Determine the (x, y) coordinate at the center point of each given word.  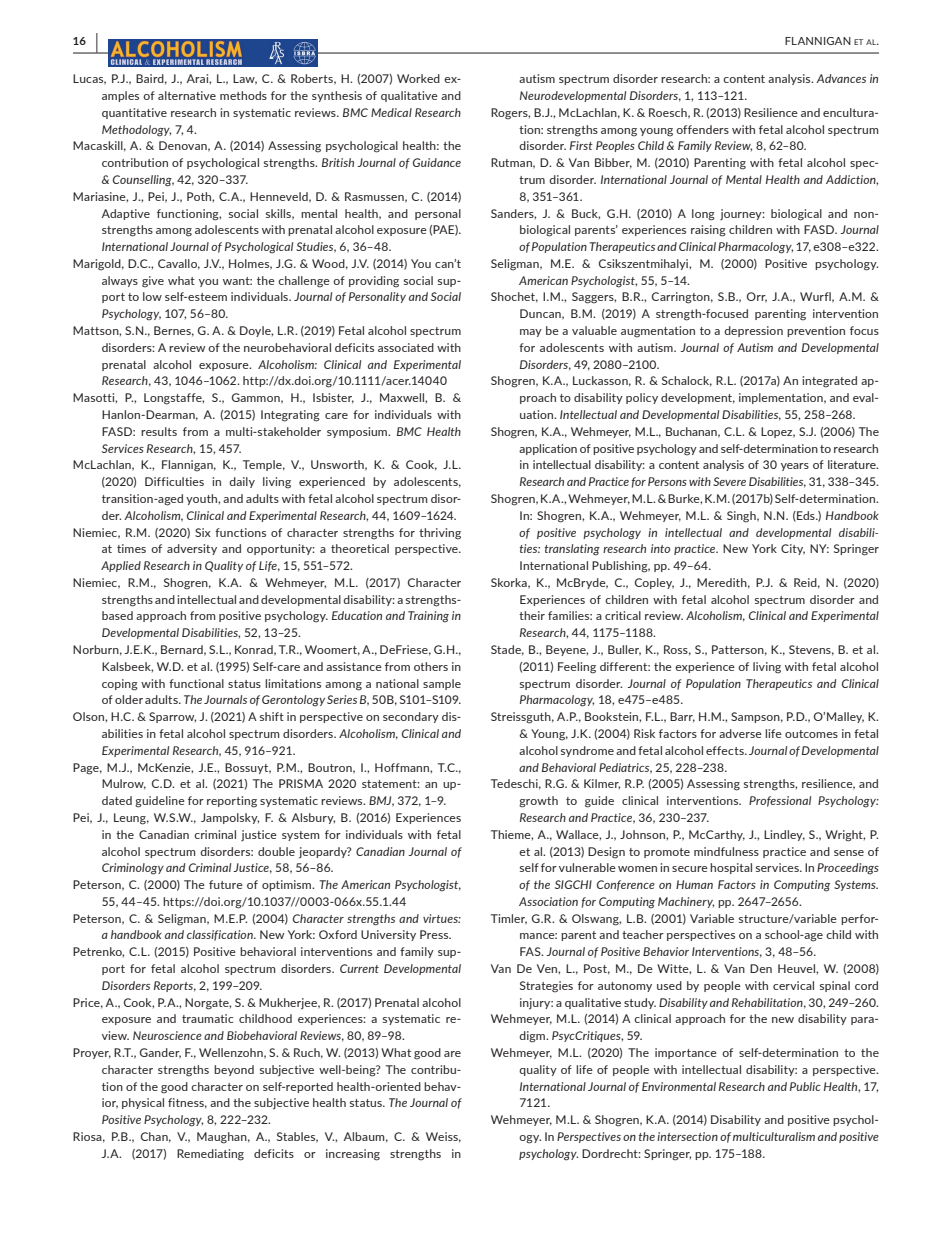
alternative (187, 95)
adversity (192, 549)
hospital (731, 868)
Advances (841, 78)
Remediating (210, 1155)
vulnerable (587, 867)
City (793, 549)
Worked (418, 78)
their (532, 615)
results (159, 431)
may (531, 333)
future (226, 884)
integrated (829, 382)
